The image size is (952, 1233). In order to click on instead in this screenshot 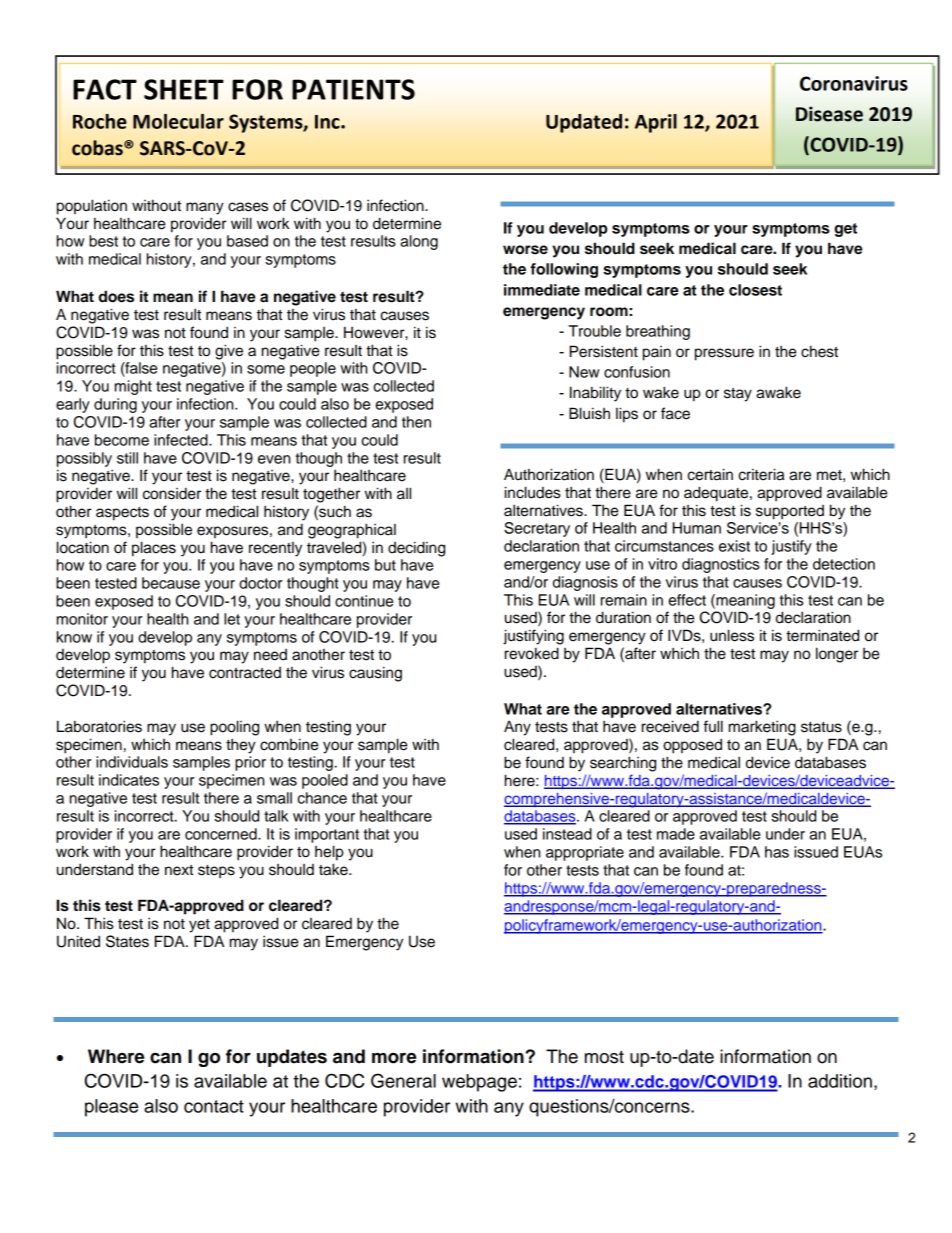, I will do `click(567, 834)`.
